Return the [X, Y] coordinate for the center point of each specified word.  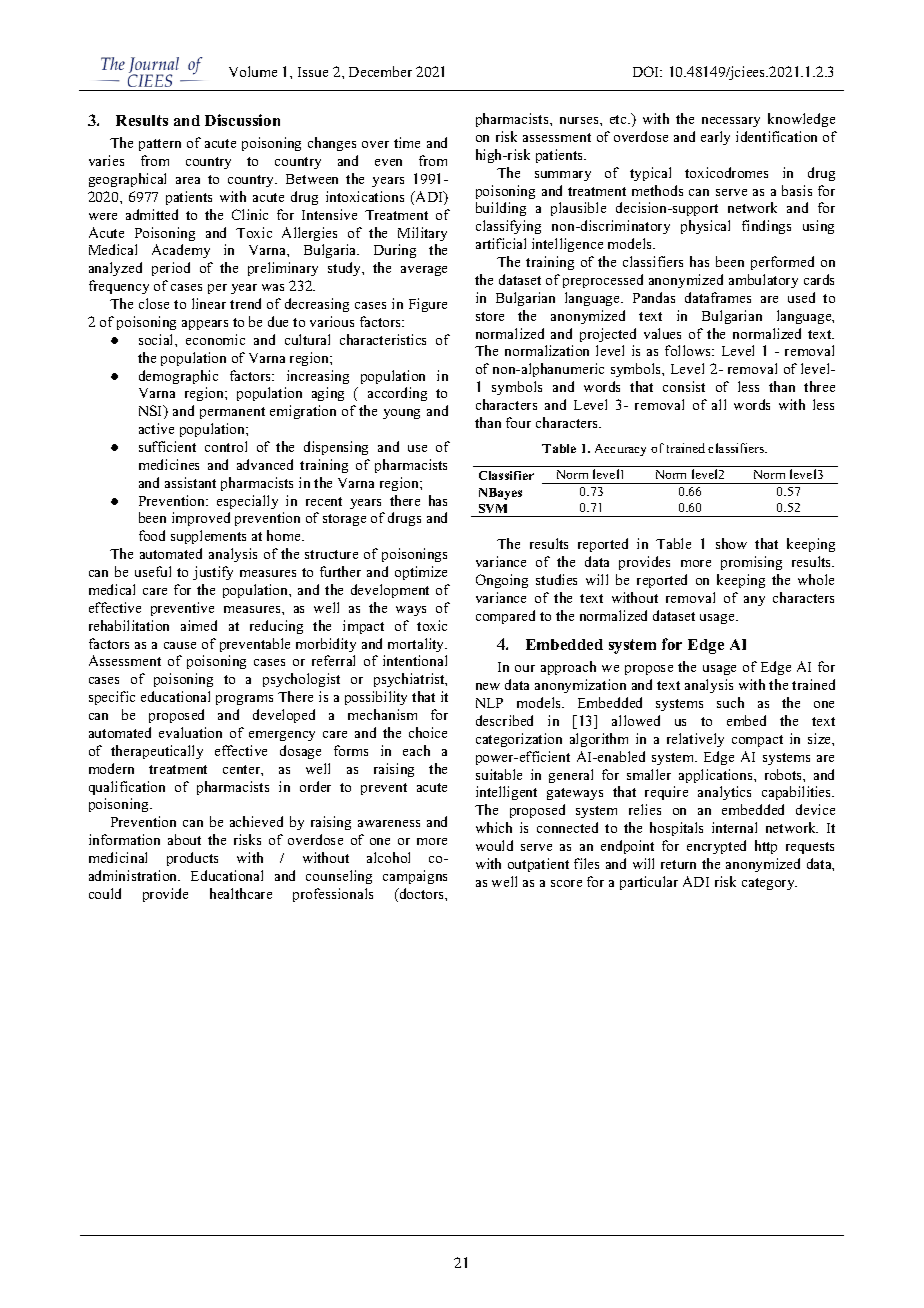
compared [505, 617]
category [769, 884]
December [380, 71]
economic [215, 339]
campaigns [415, 877]
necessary [731, 122]
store [490, 316]
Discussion [242, 120]
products [192, 859]
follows [689, 350]
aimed [199, 625]
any [754, 601]
